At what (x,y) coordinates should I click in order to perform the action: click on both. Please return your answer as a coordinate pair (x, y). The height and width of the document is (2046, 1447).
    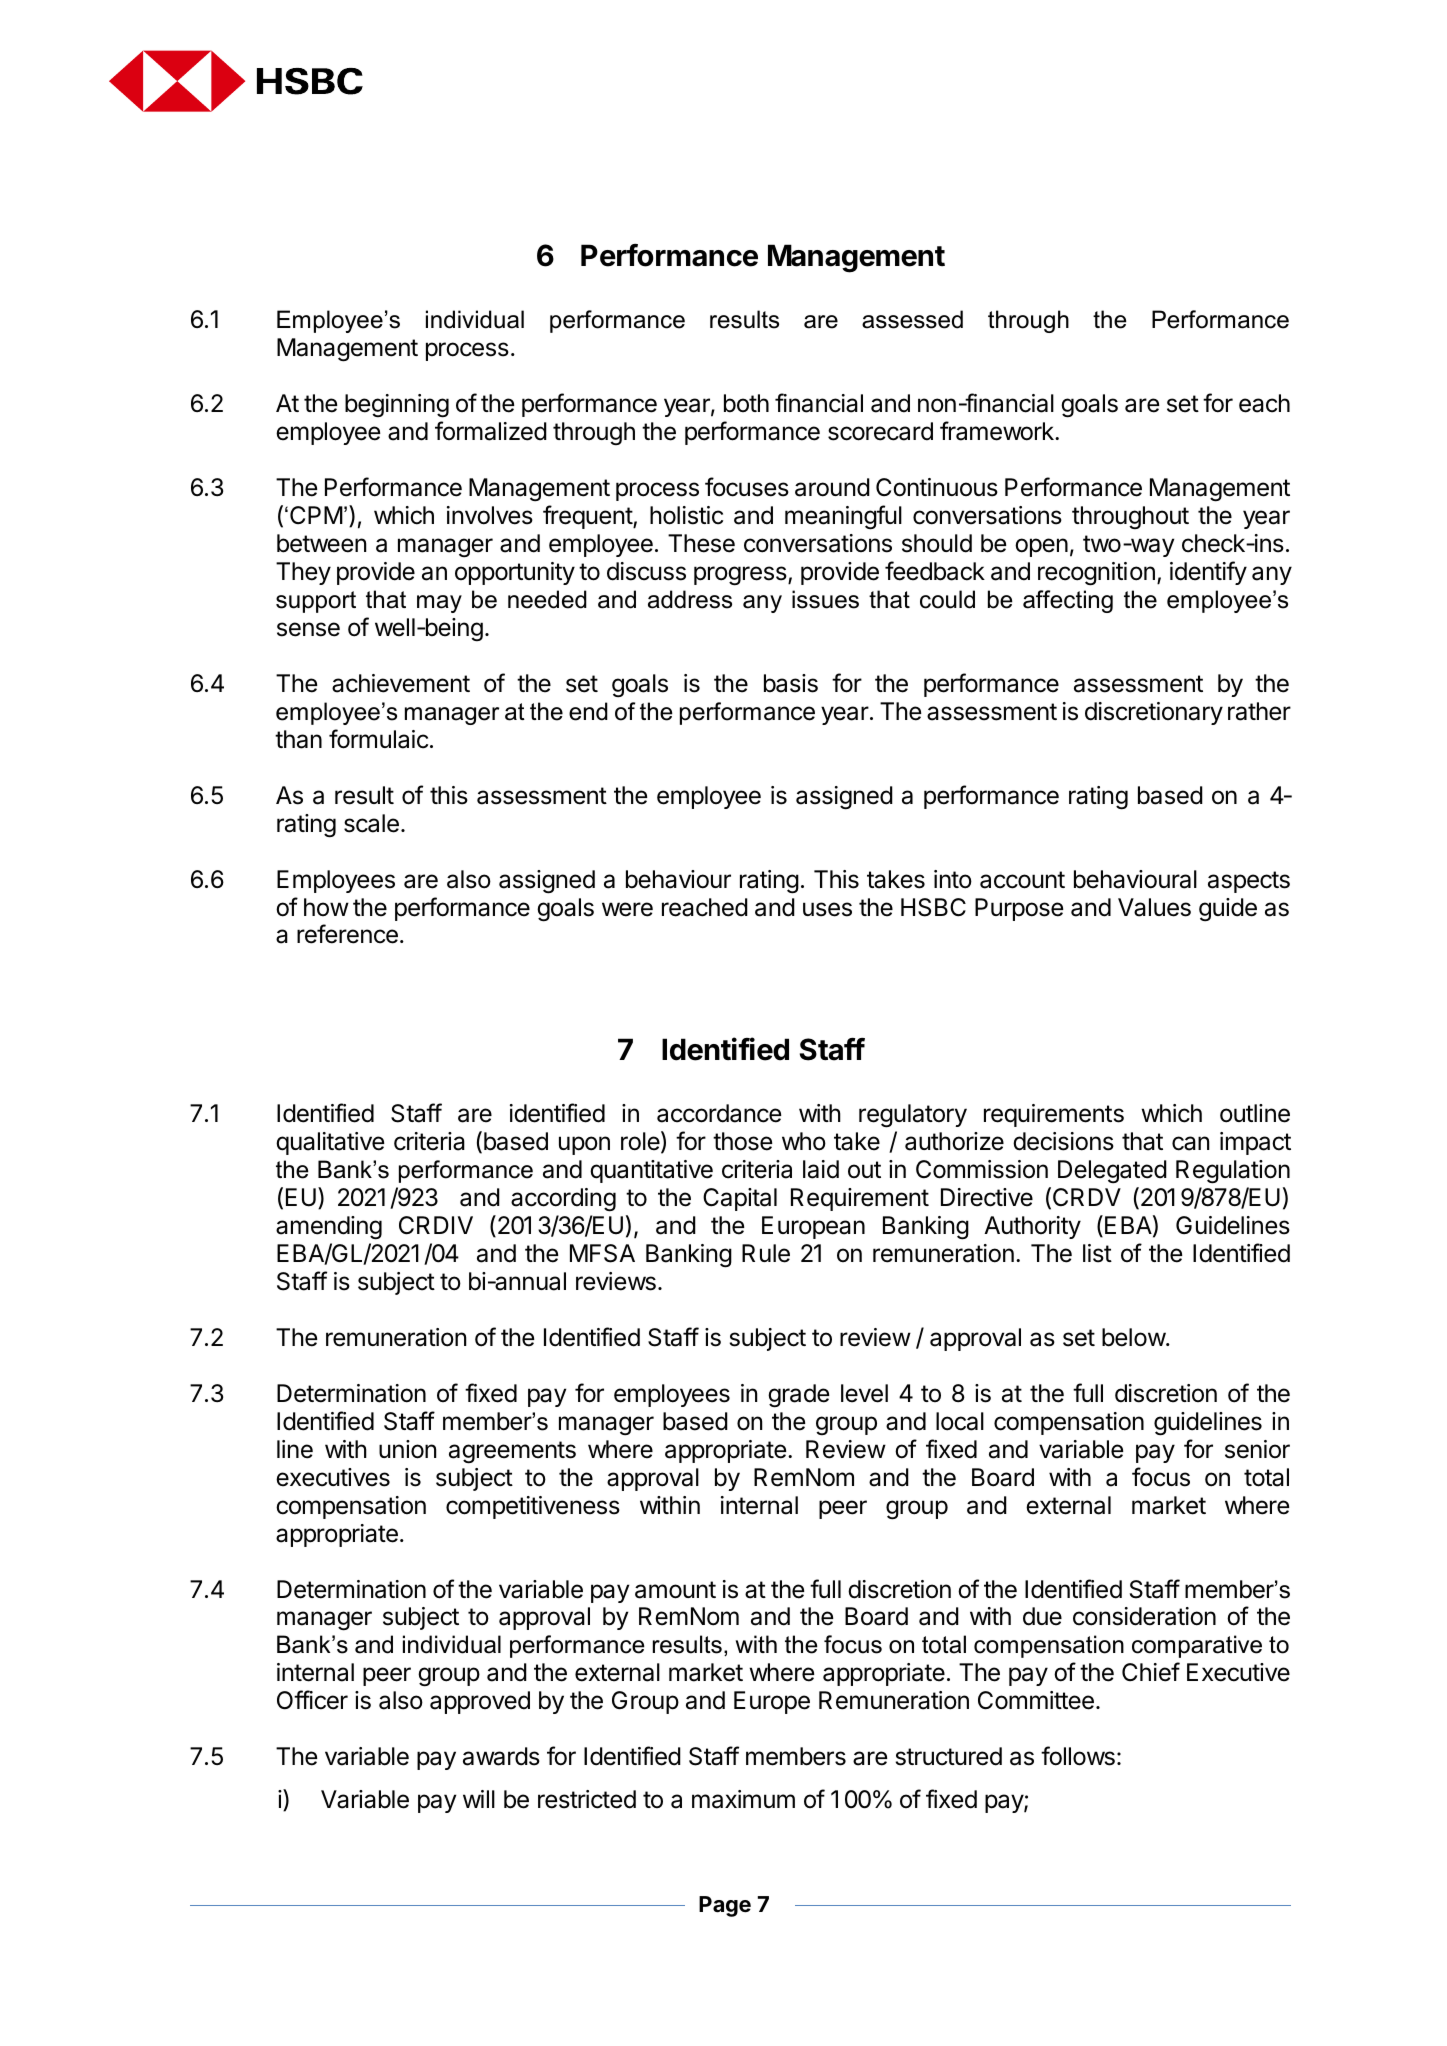
    Looking at the image, I should click on (746, 403).
